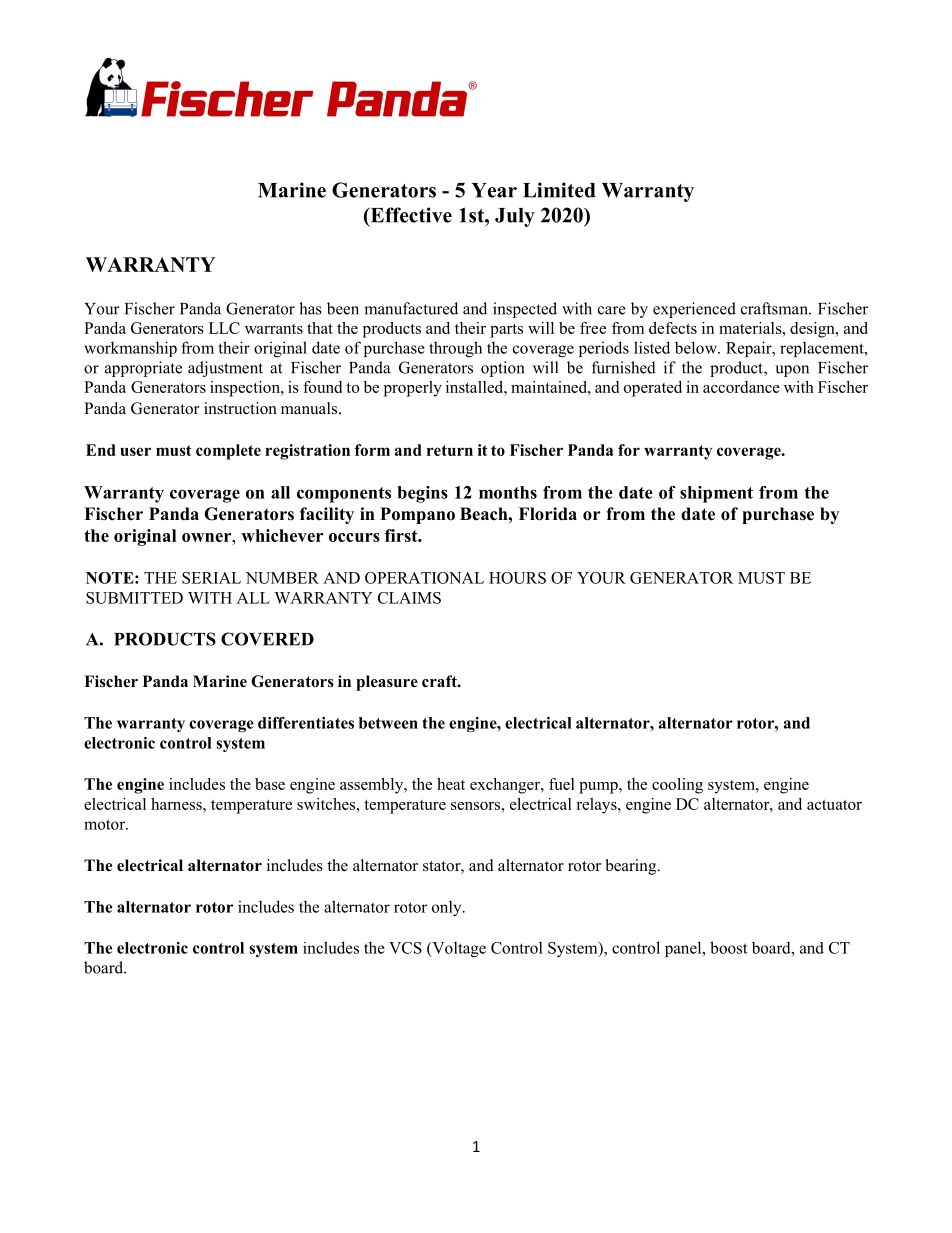 This document has width=952, height=1233. I want to click on shipment, so click(716, 494).
